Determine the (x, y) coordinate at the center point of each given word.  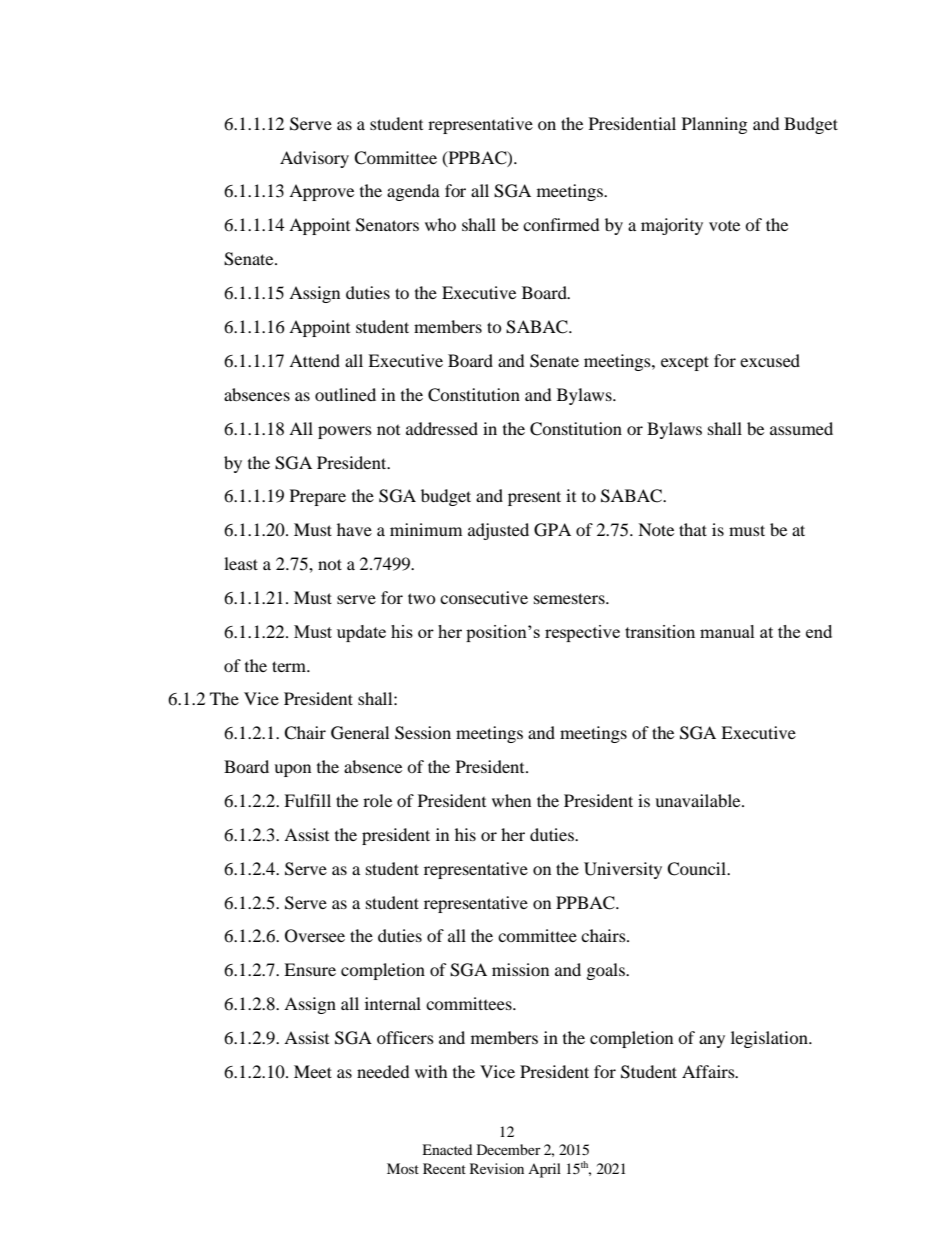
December (509, 1149)
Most (403, 1168)
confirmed (561, 224)
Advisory (314, 159)
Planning (714, 125)
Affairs (709, 1071)
